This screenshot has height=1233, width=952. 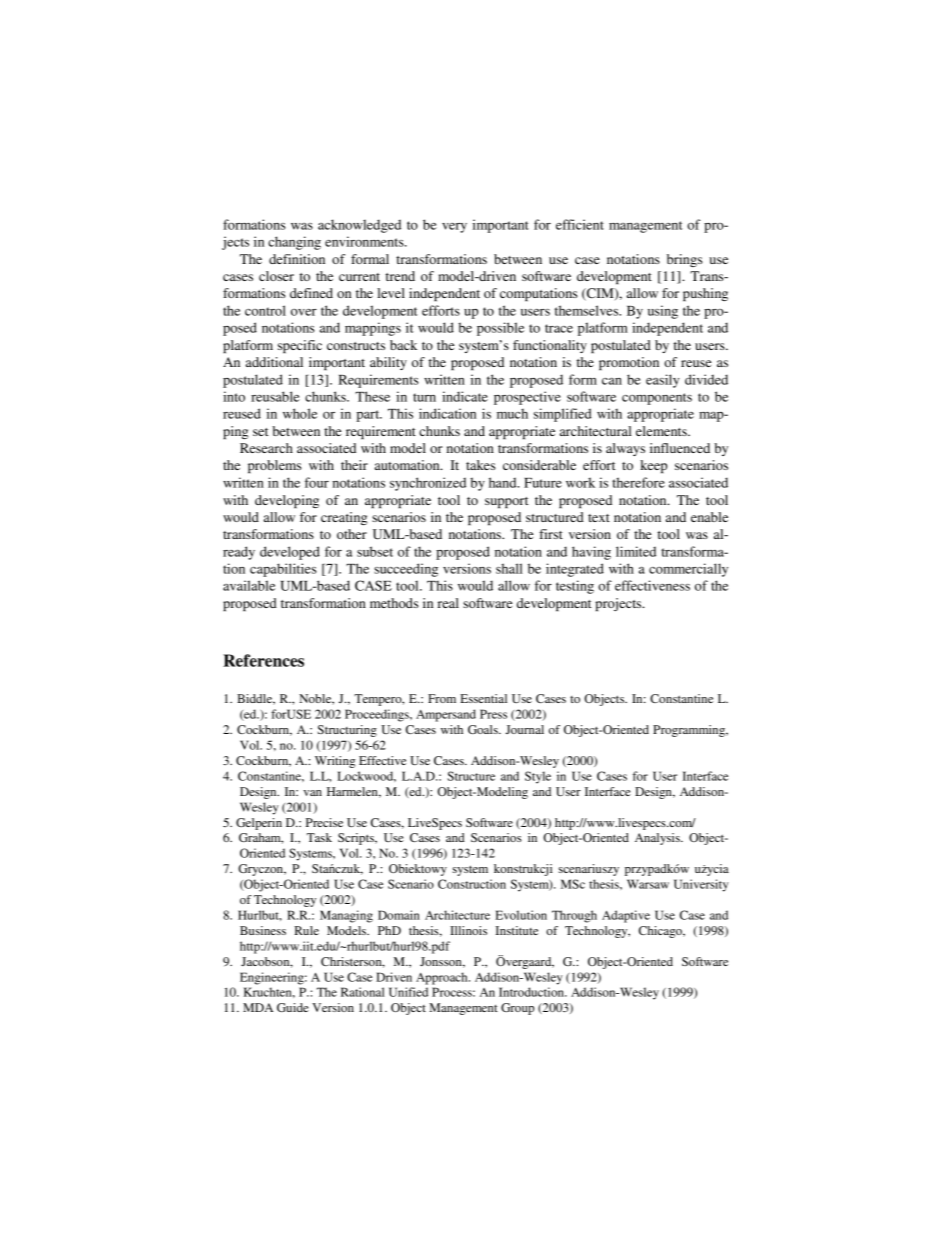 I want to click on Writing, so click(x=335, y=762).
